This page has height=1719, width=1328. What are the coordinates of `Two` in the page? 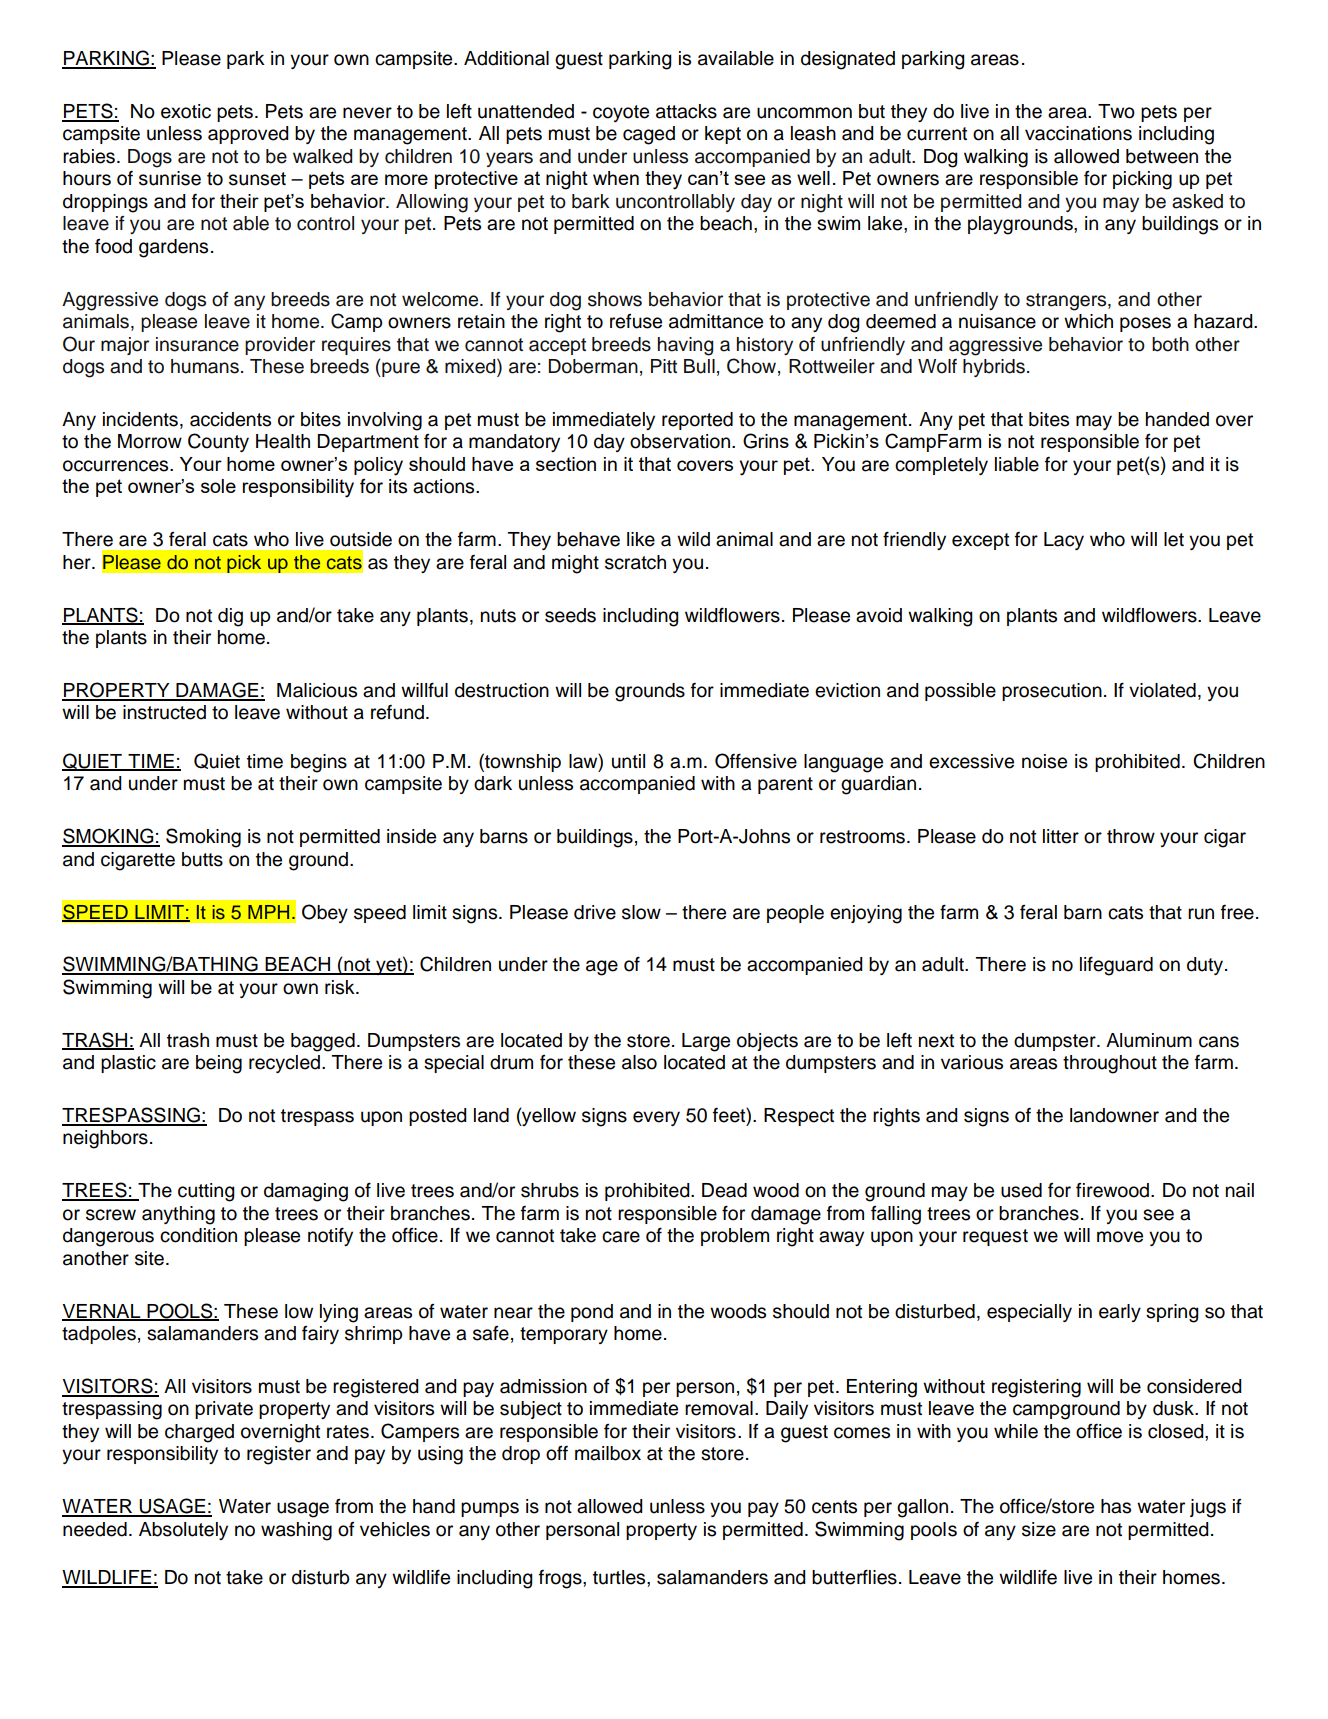 It's located at (1116, 111).
